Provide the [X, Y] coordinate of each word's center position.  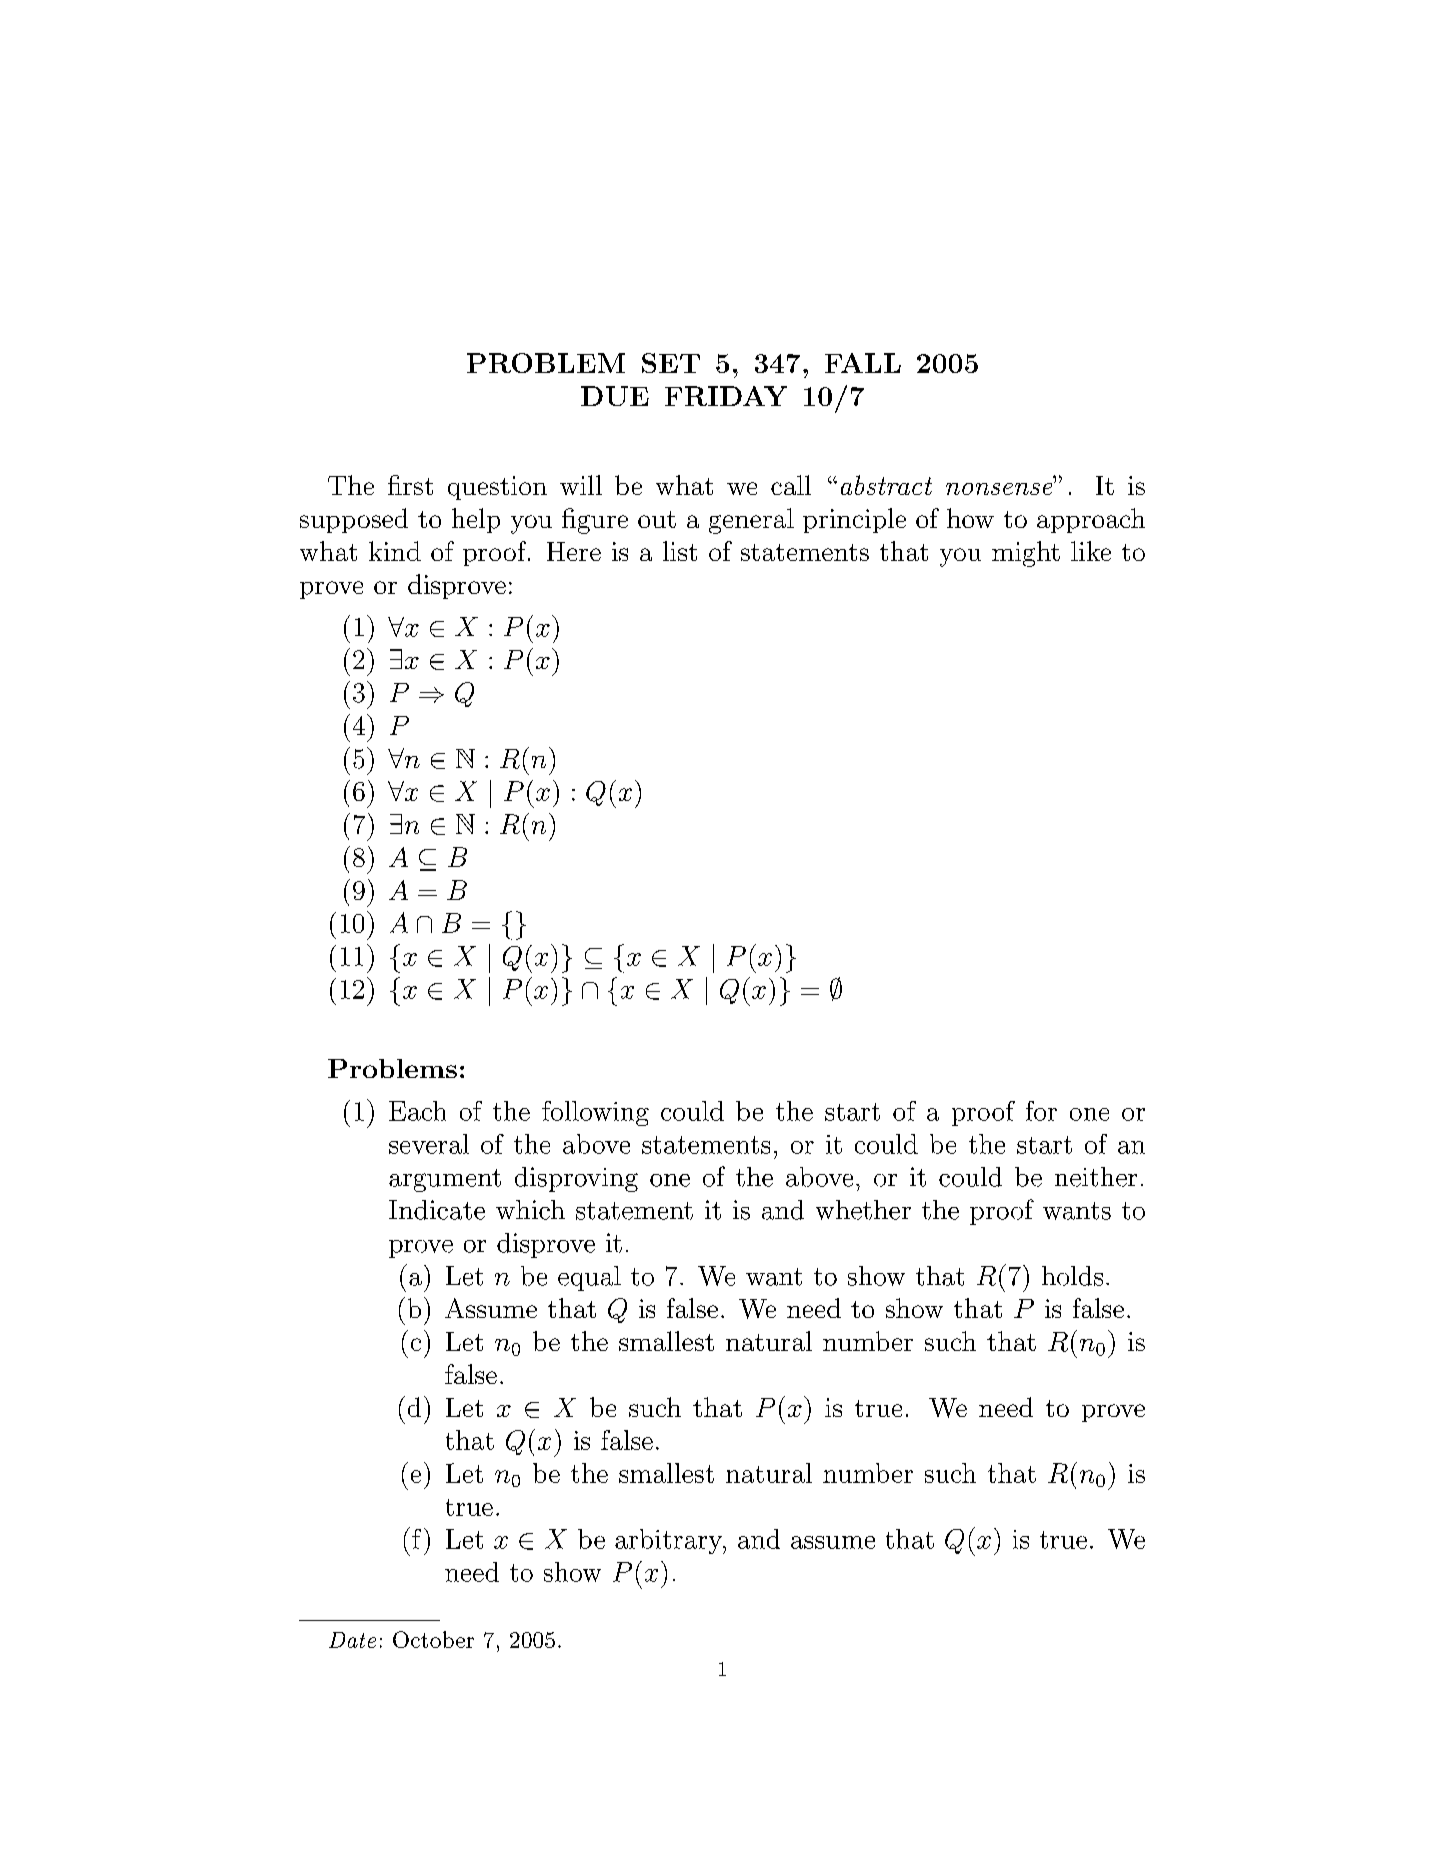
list [680, 551]
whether [863, 1210]
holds [1072, 1276]
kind [395, 551]
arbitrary [669, 1541]
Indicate [437, 1210]
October [433, 1639]
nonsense [1000, 488]
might [1026, 554]
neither [1096, 1177]
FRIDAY [726, 396]
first [410, 485]
